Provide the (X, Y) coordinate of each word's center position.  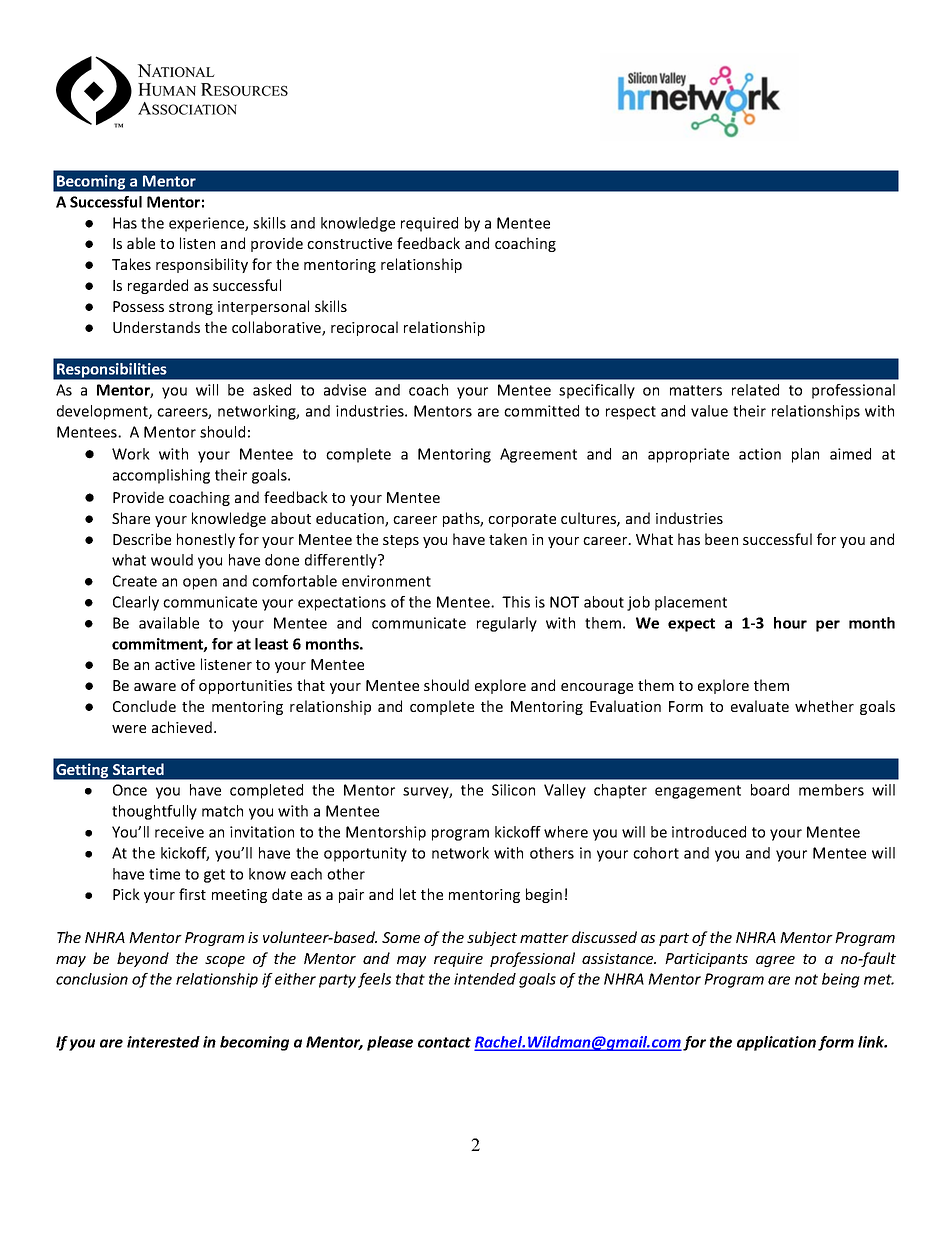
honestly (206, 540)
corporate (522, 520)
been (721, 539)
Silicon (513, 790)
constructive (349, 243)
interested (163, 1042)
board (770, 790)
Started (138, 769)
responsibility (202, 265)
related (755, 390)
